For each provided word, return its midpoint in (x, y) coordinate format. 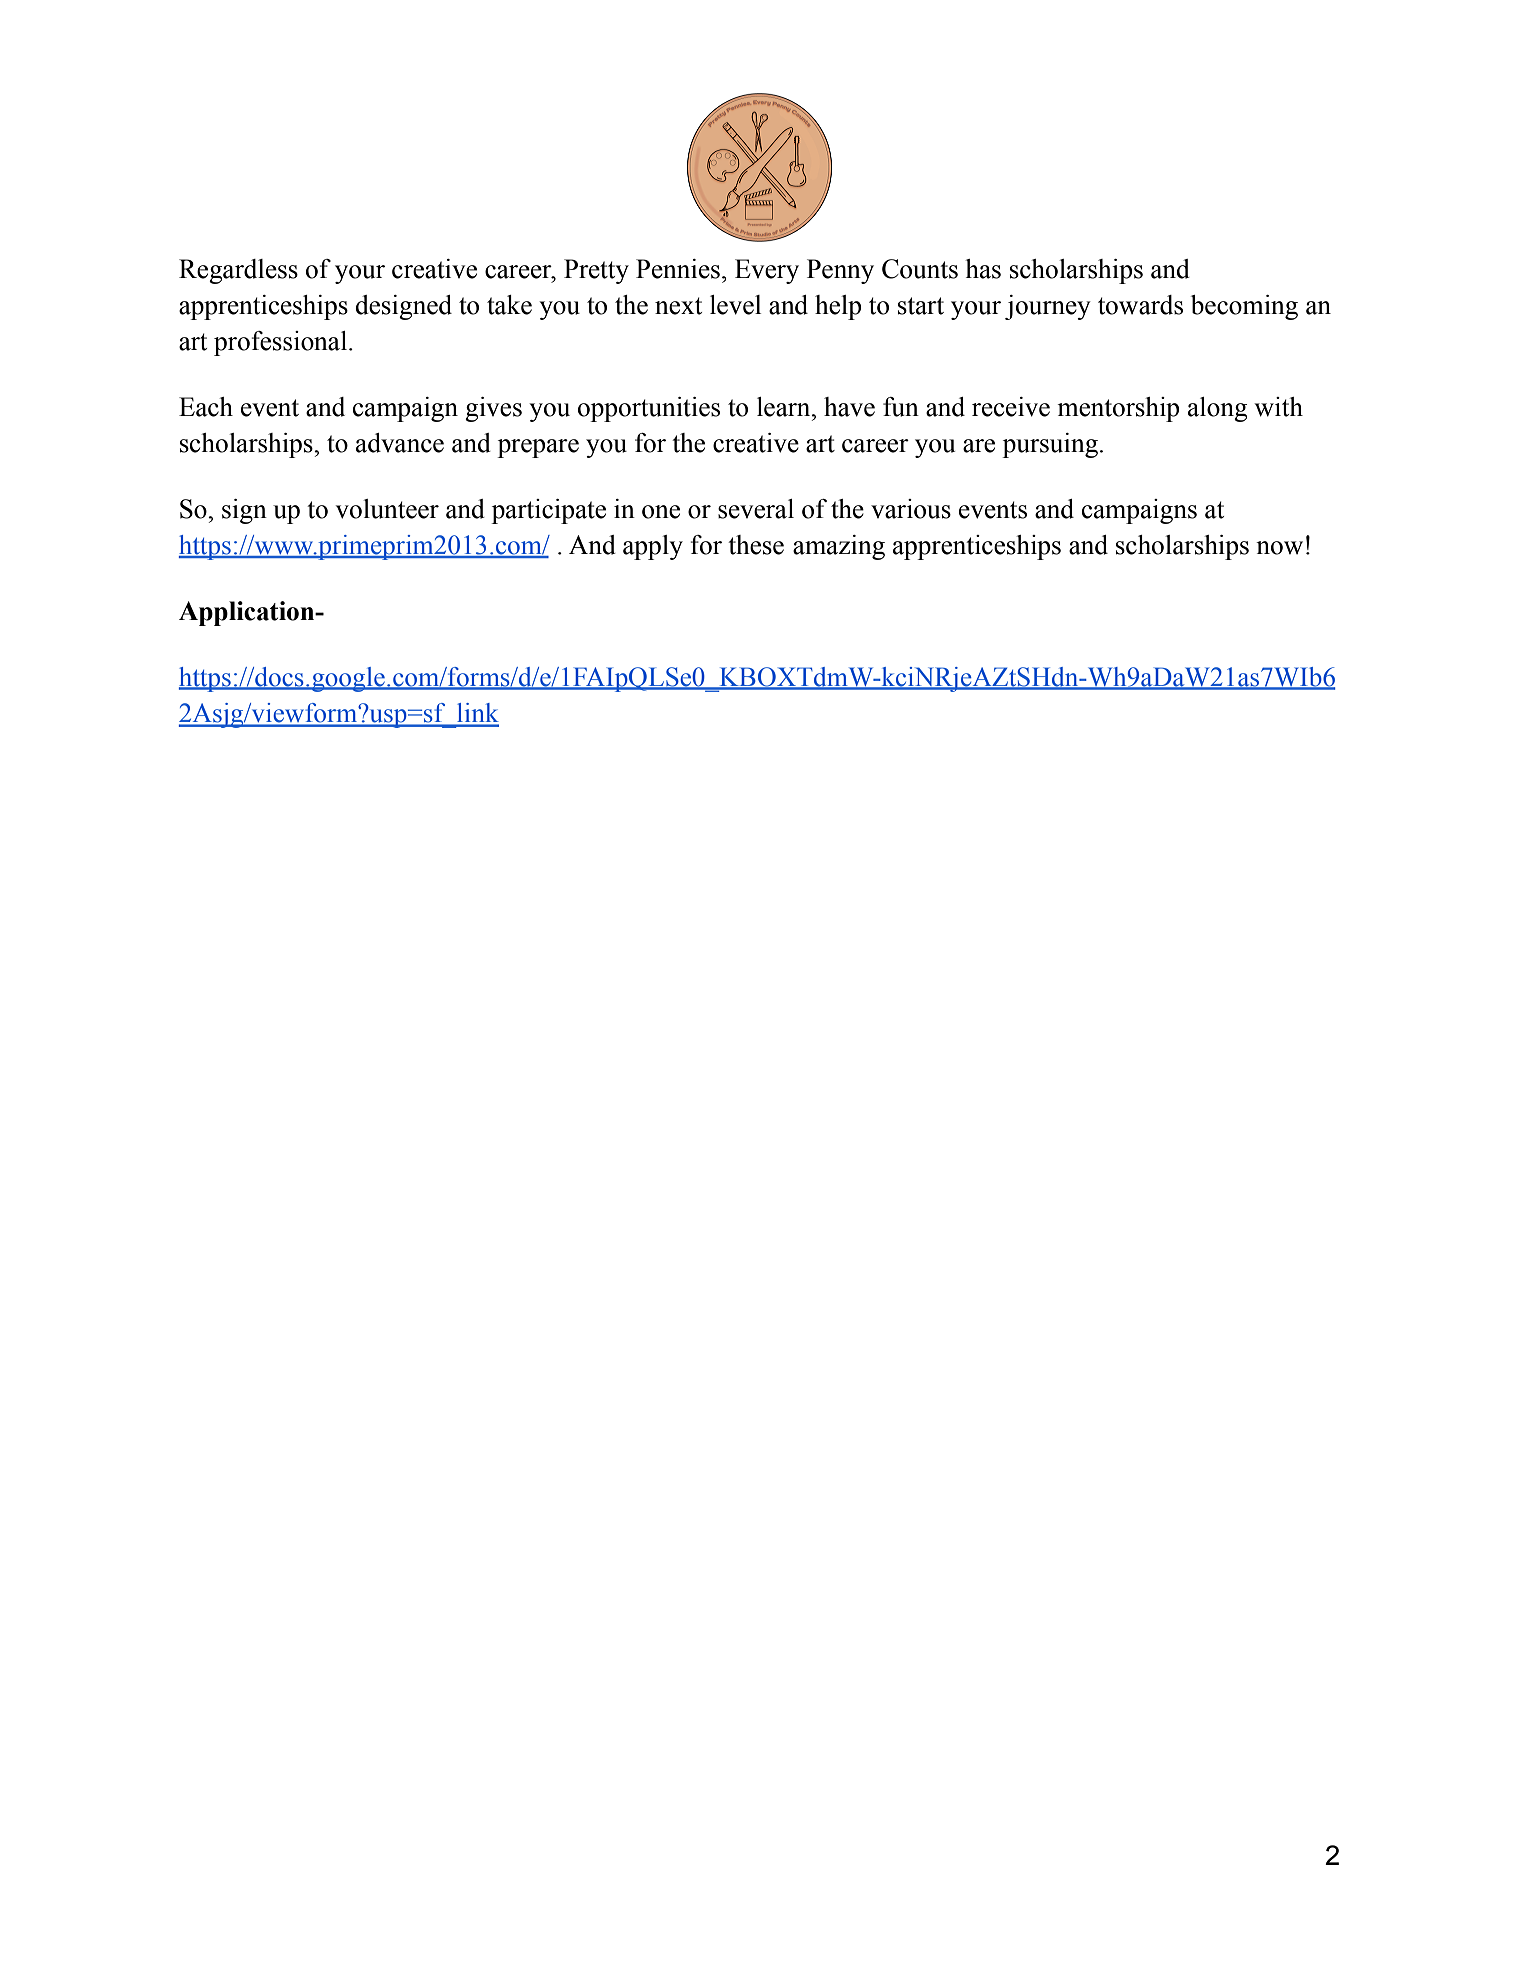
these (756, 545)
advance (400, 443)
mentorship (1118, 409)
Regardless (238, 271)
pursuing (1050, 445)
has (983, 269)
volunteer (387, 509)
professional (282, 343)
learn (785, 407)
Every (767, 271)
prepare (538, 448)
